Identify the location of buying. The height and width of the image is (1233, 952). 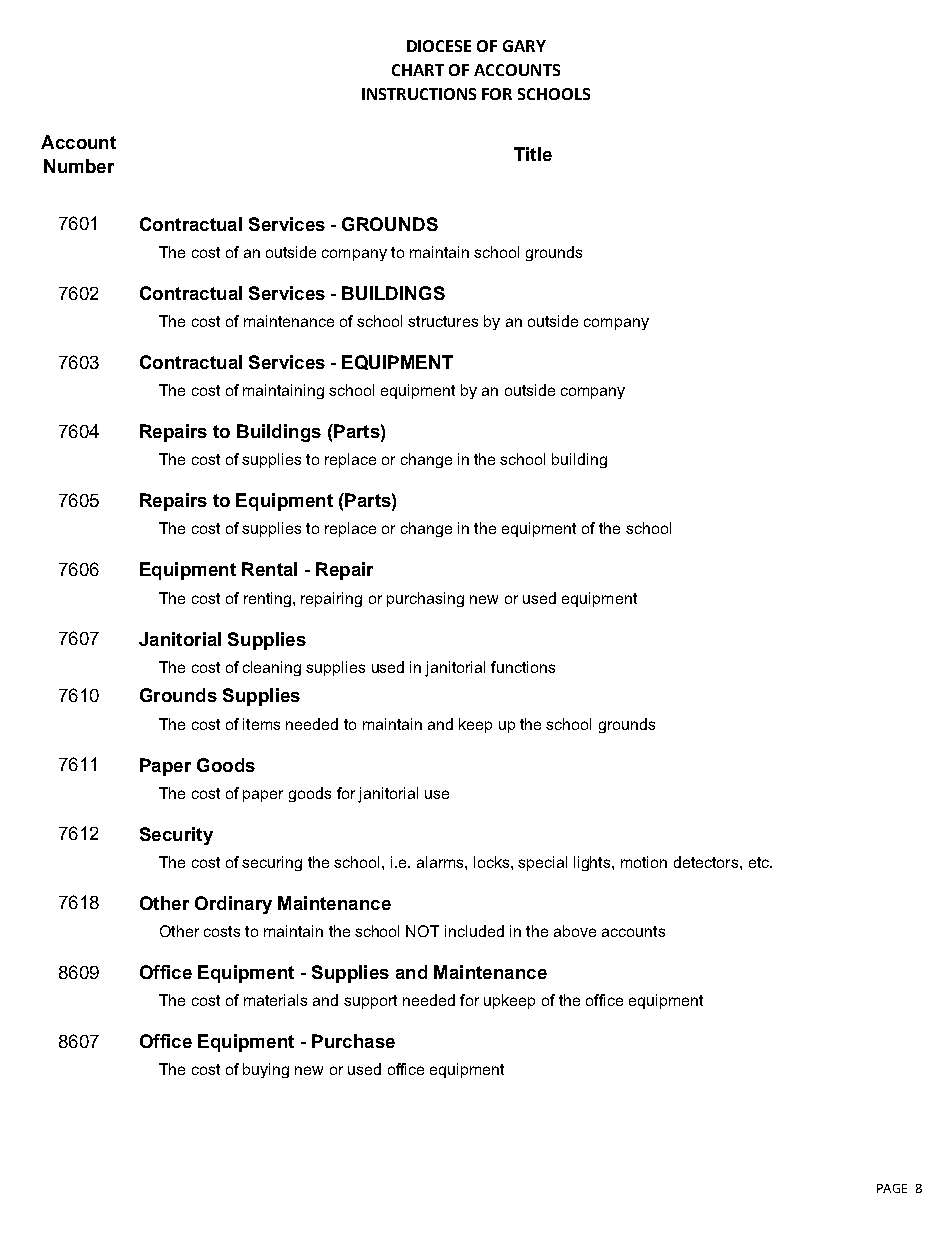
(266, 1070).
